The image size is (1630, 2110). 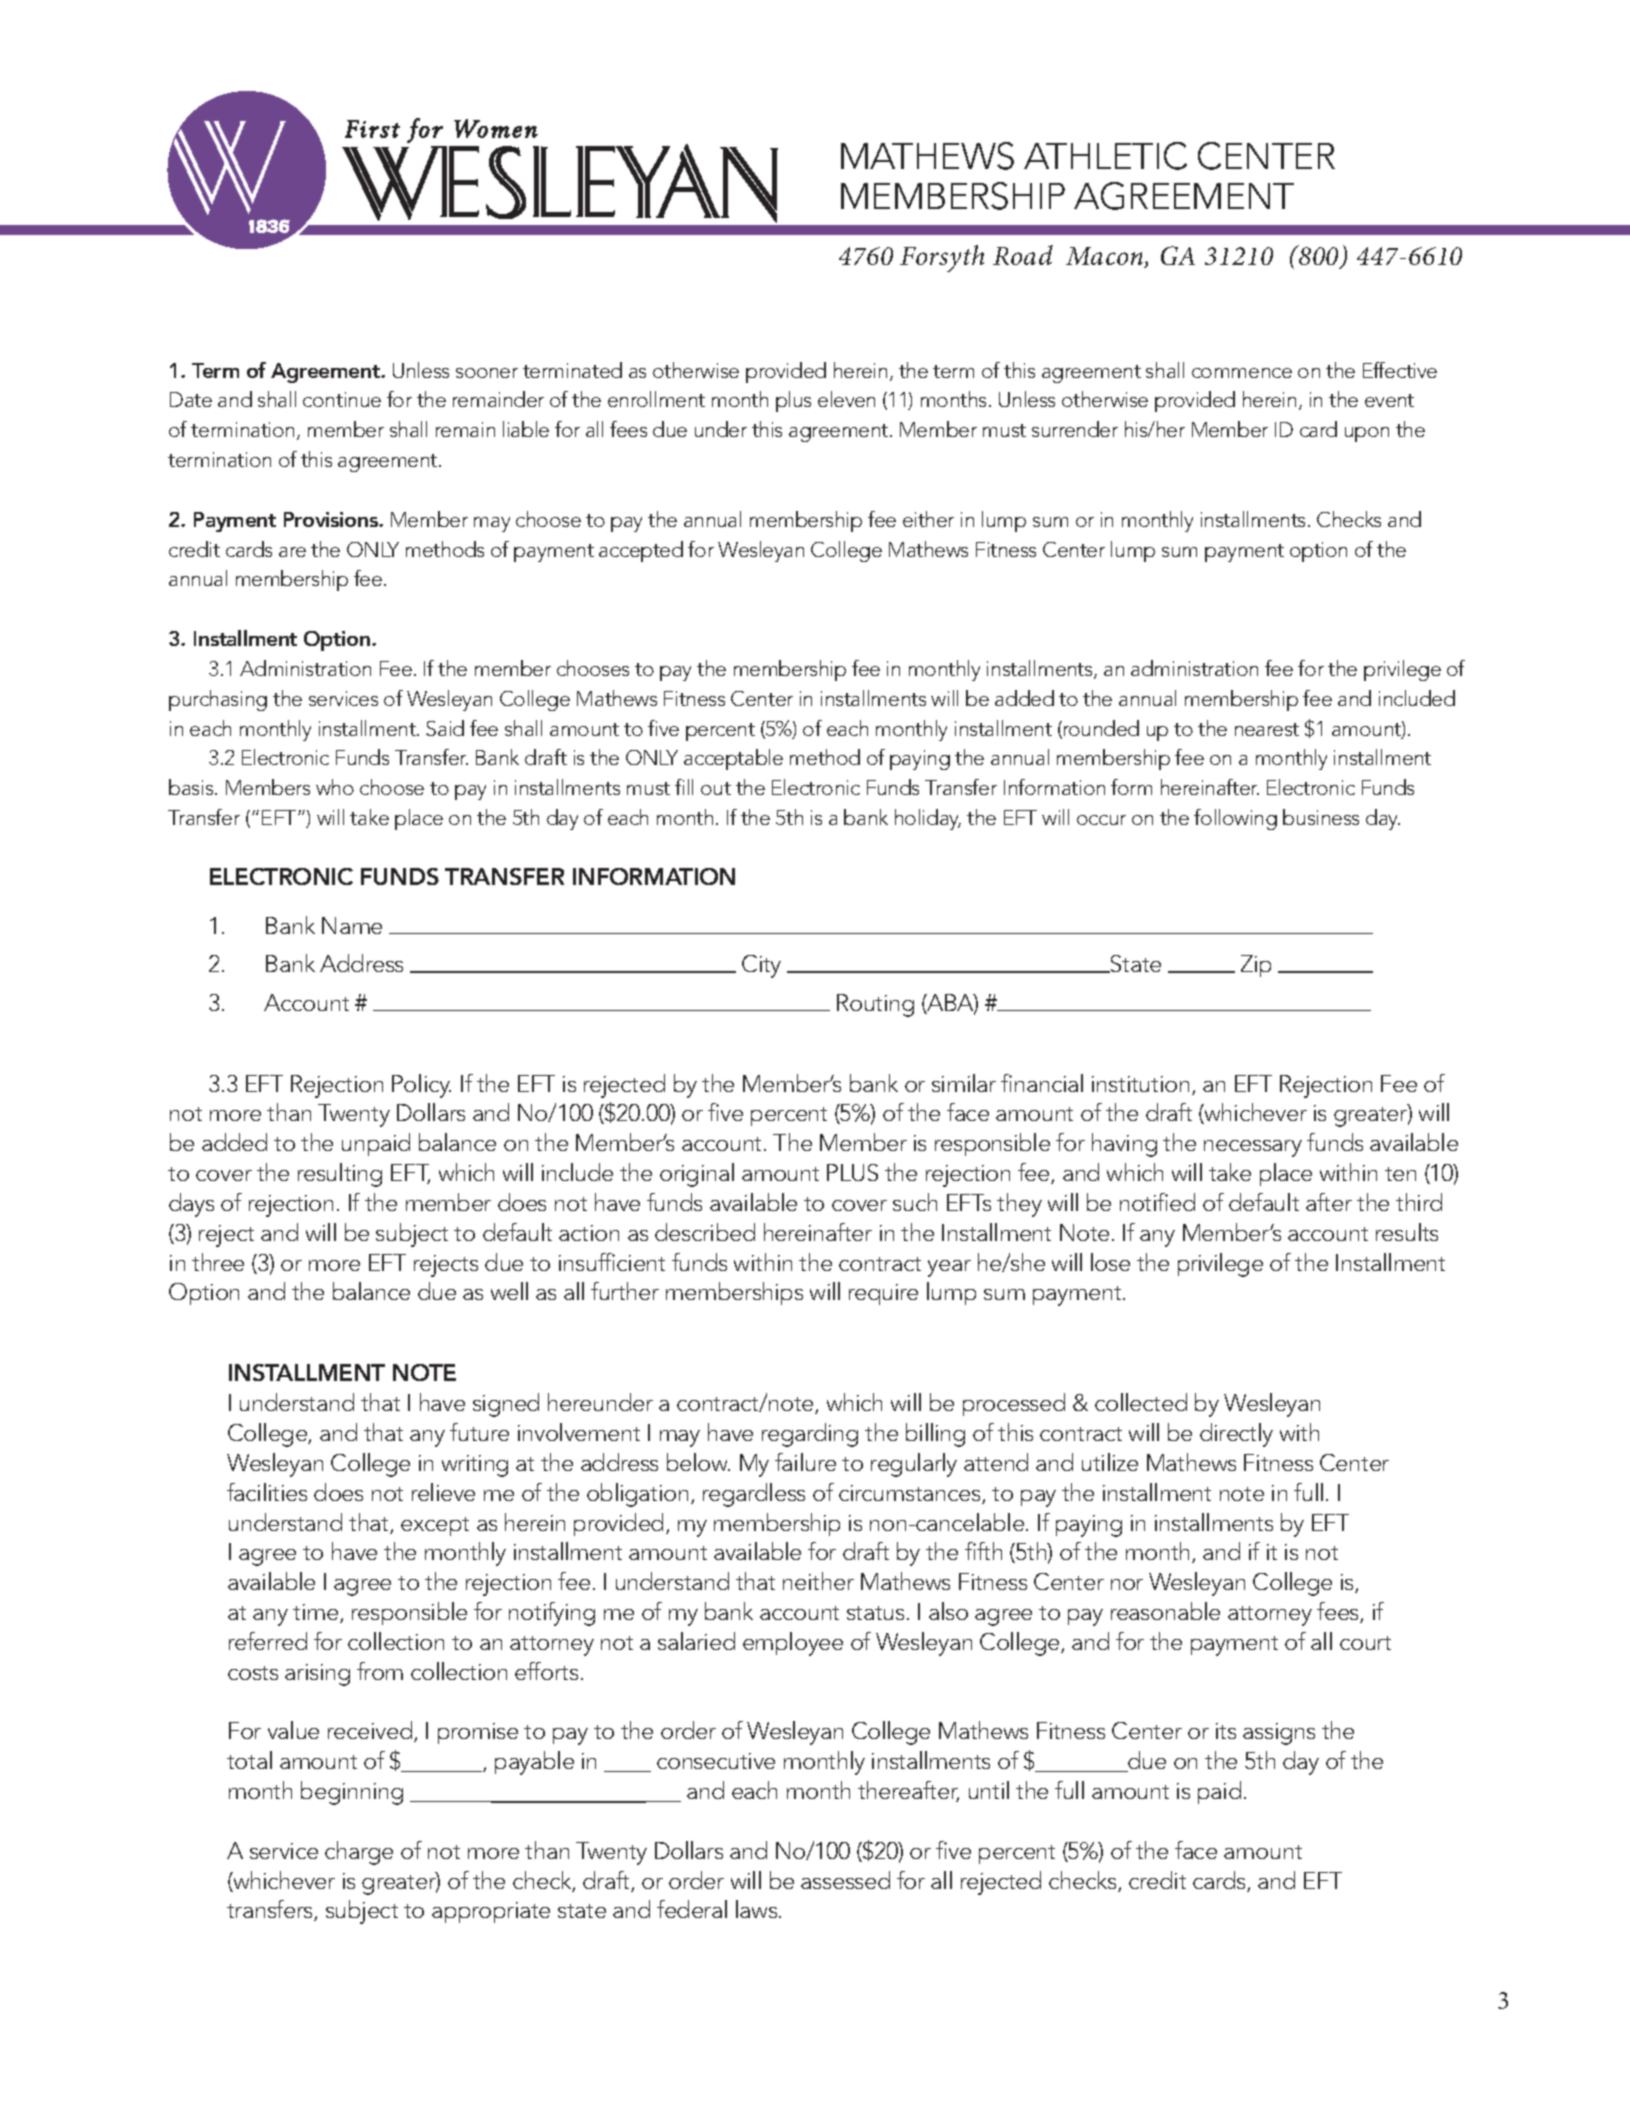 What do you see at coordinates (928, 819) in the screenshot?
I see `holiday` at bounding box center [928, 819].
